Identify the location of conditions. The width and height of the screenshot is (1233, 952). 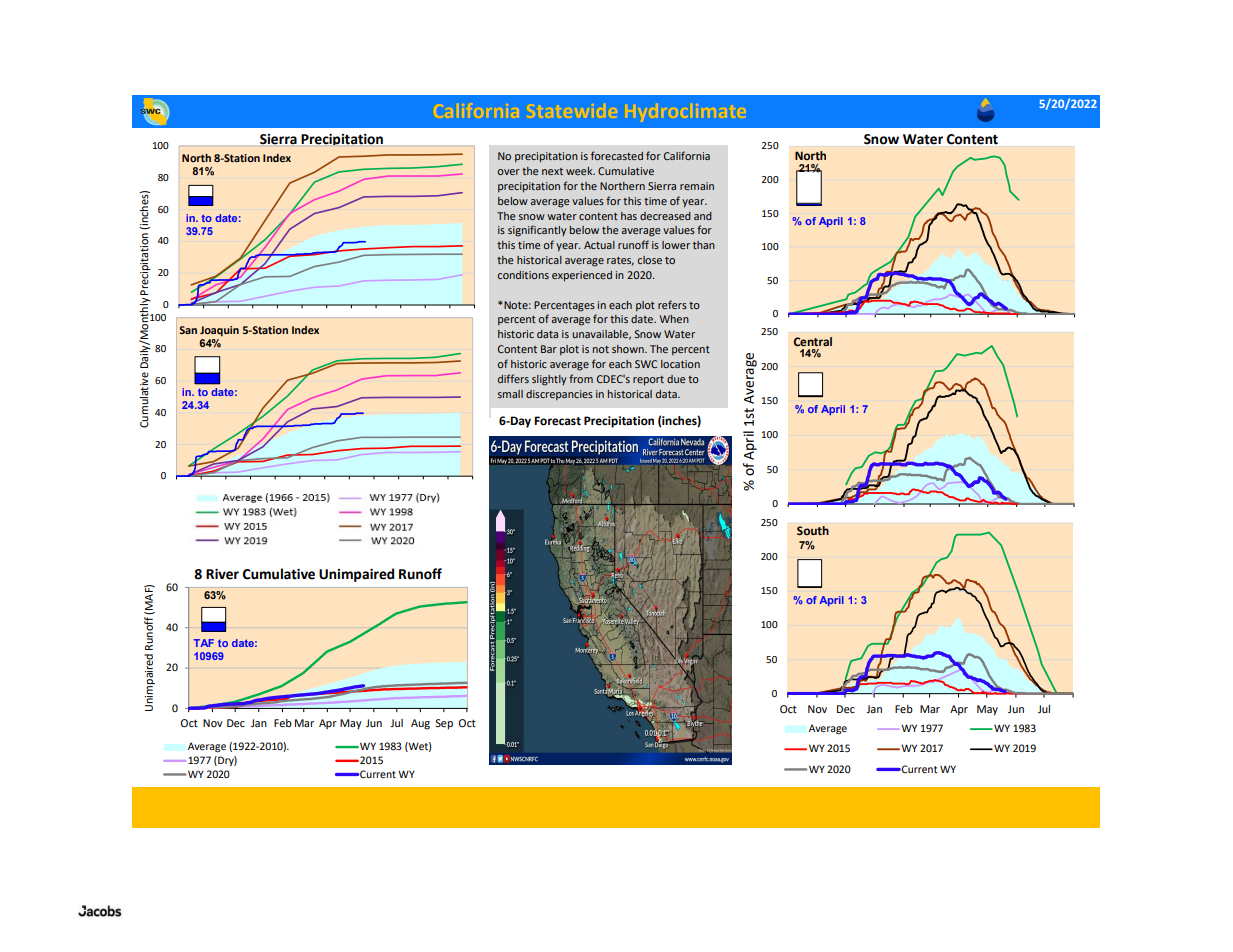
(523, 275).
